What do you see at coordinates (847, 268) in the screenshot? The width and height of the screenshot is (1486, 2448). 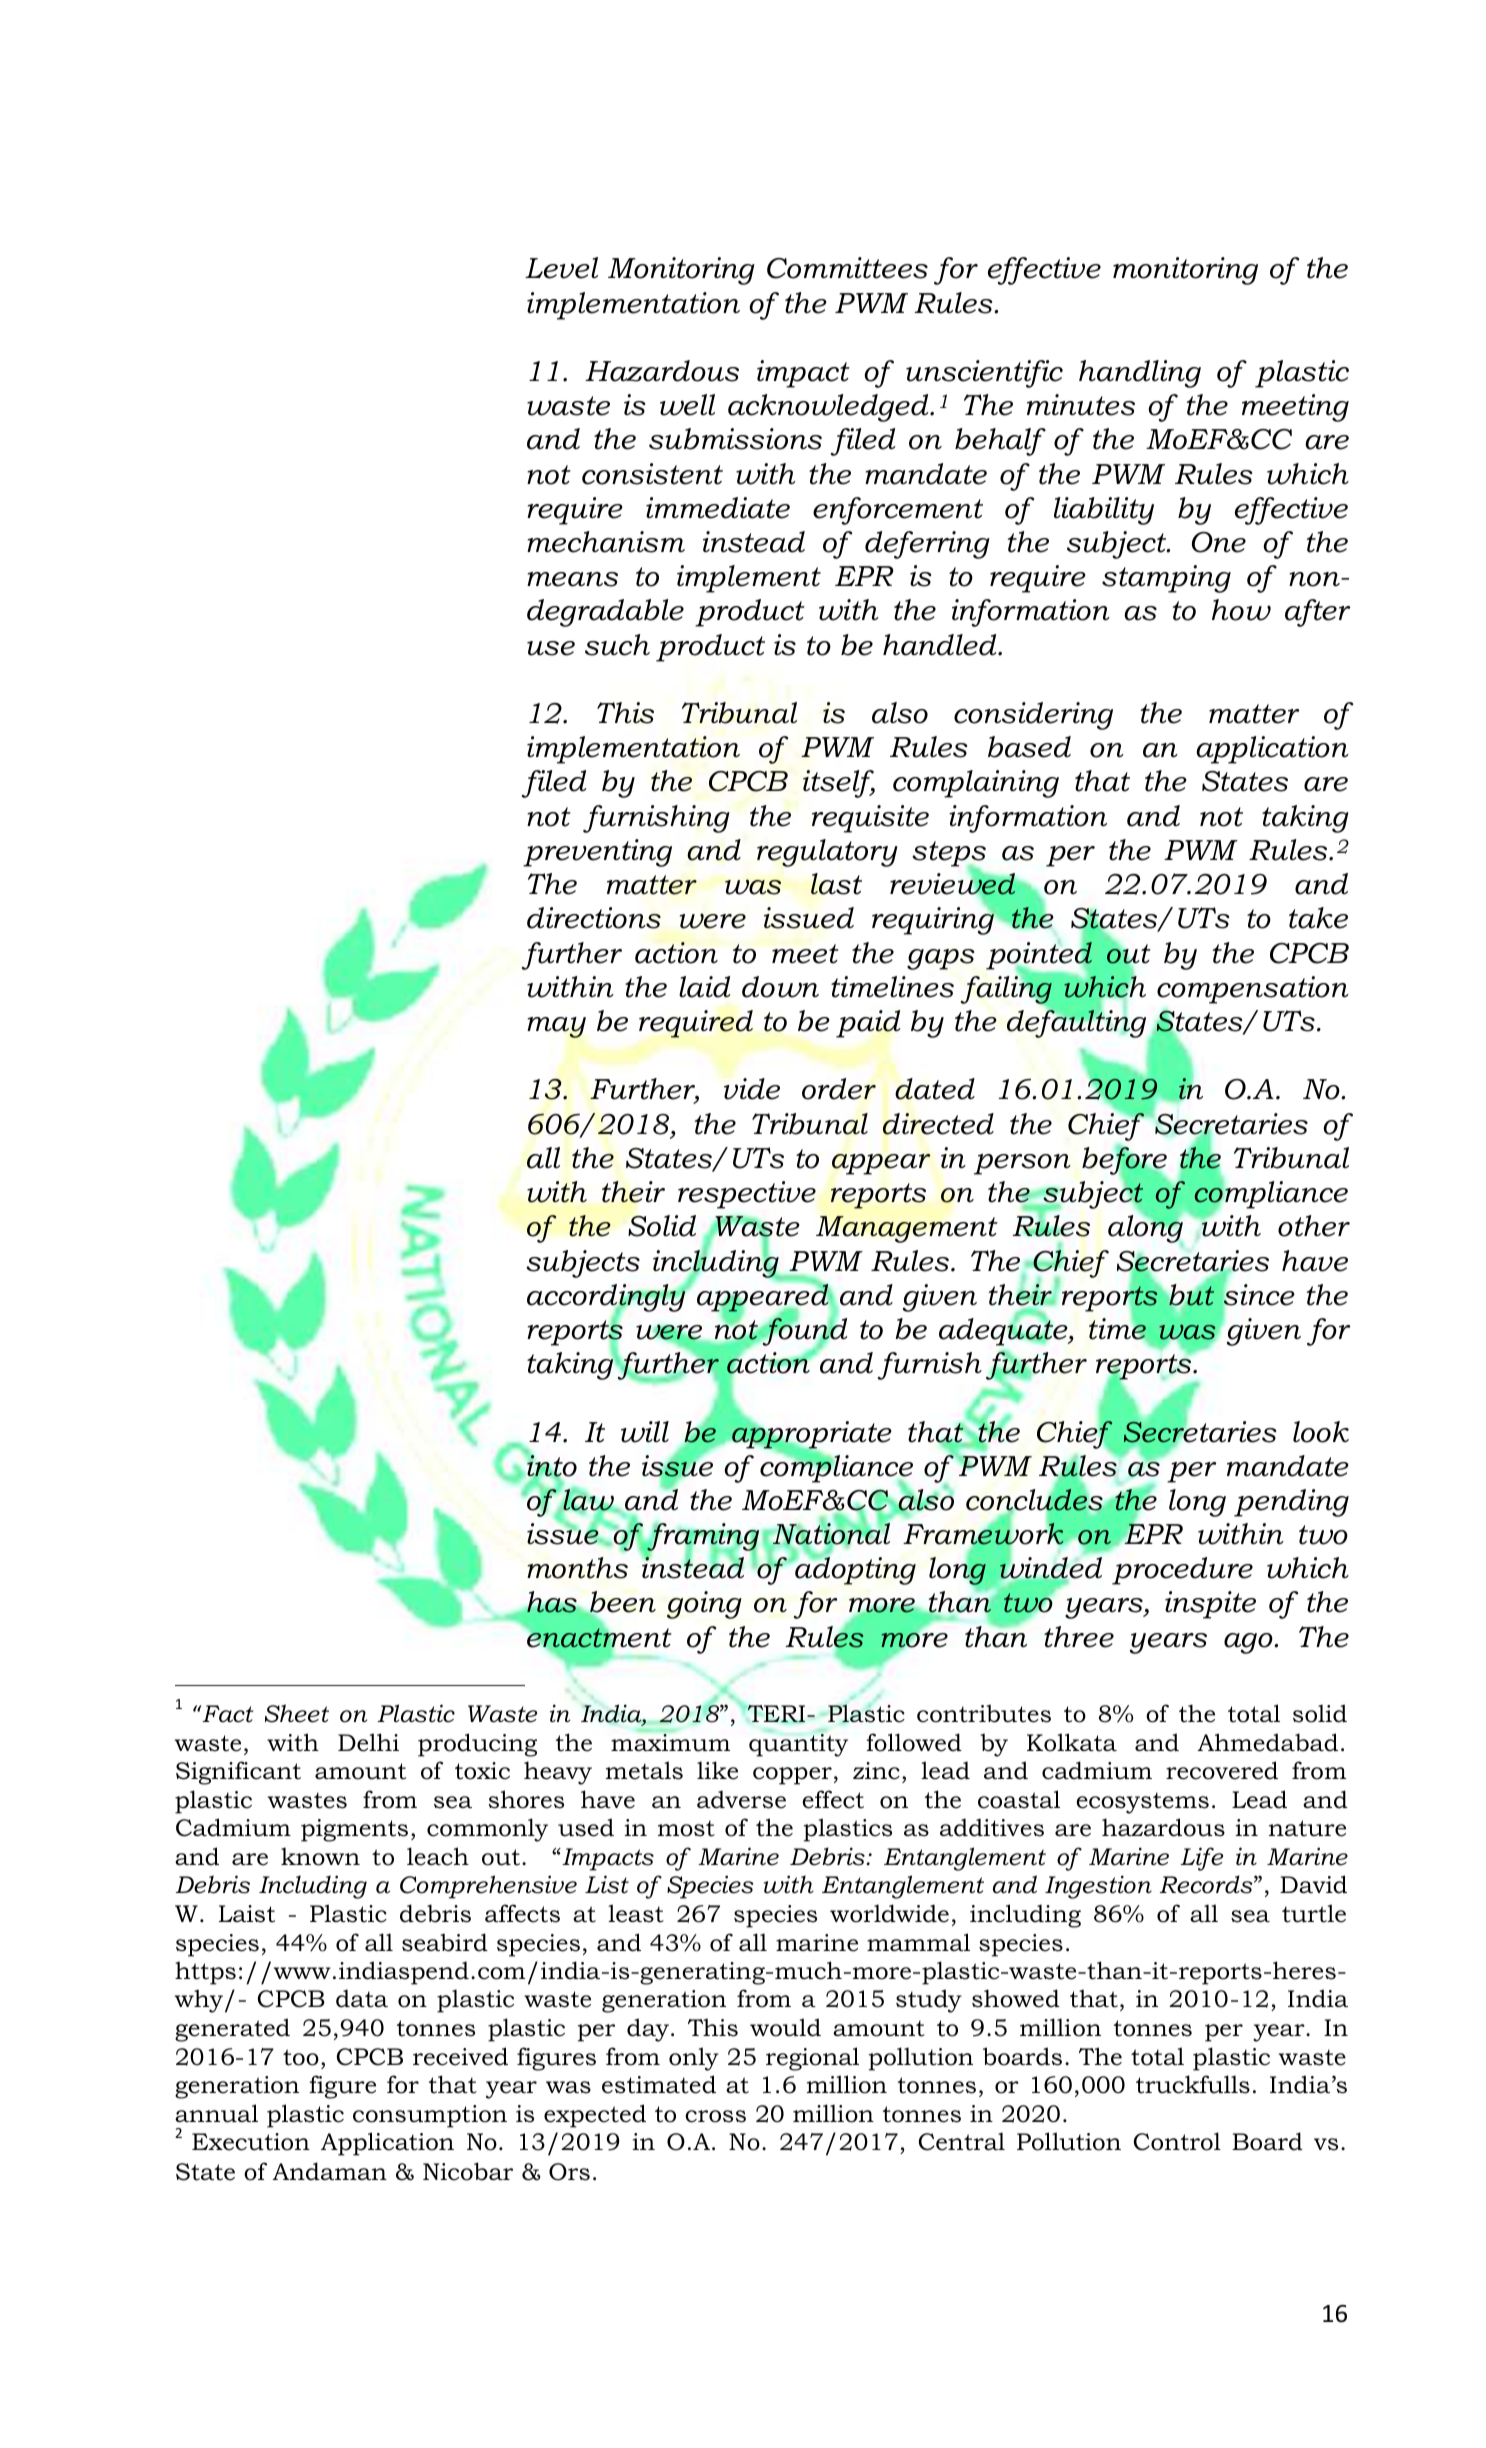 I see `Committees` at bounding box center [847, 268].
